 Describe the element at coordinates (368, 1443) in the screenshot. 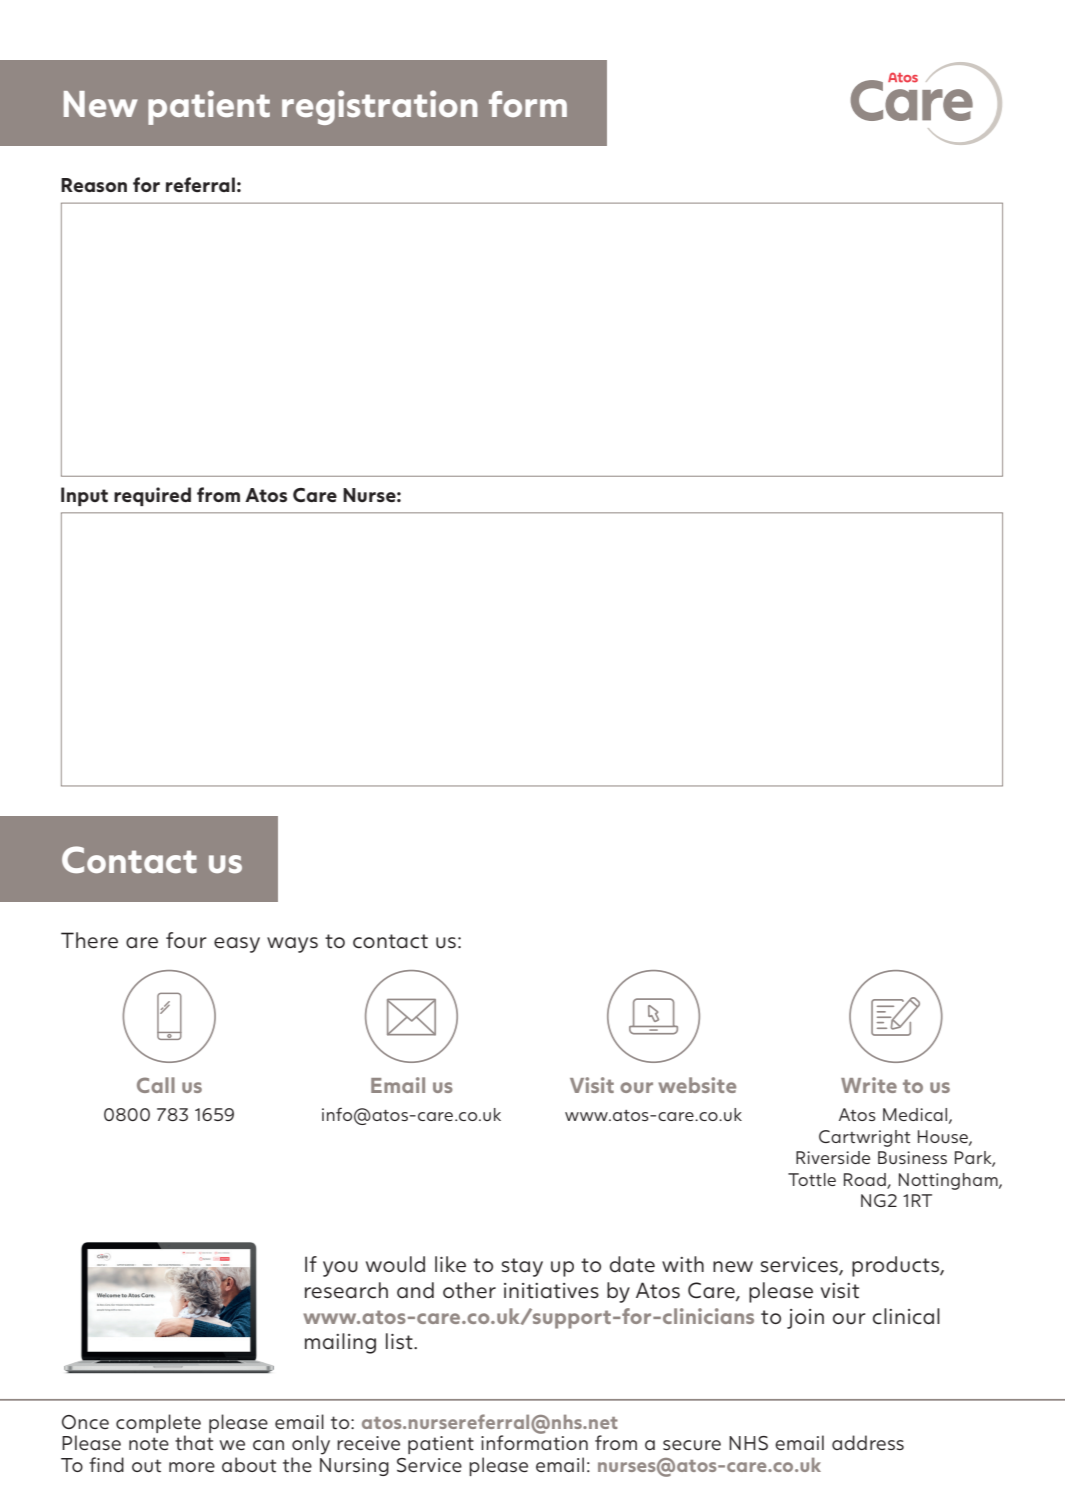

I see `receive` at that location.
